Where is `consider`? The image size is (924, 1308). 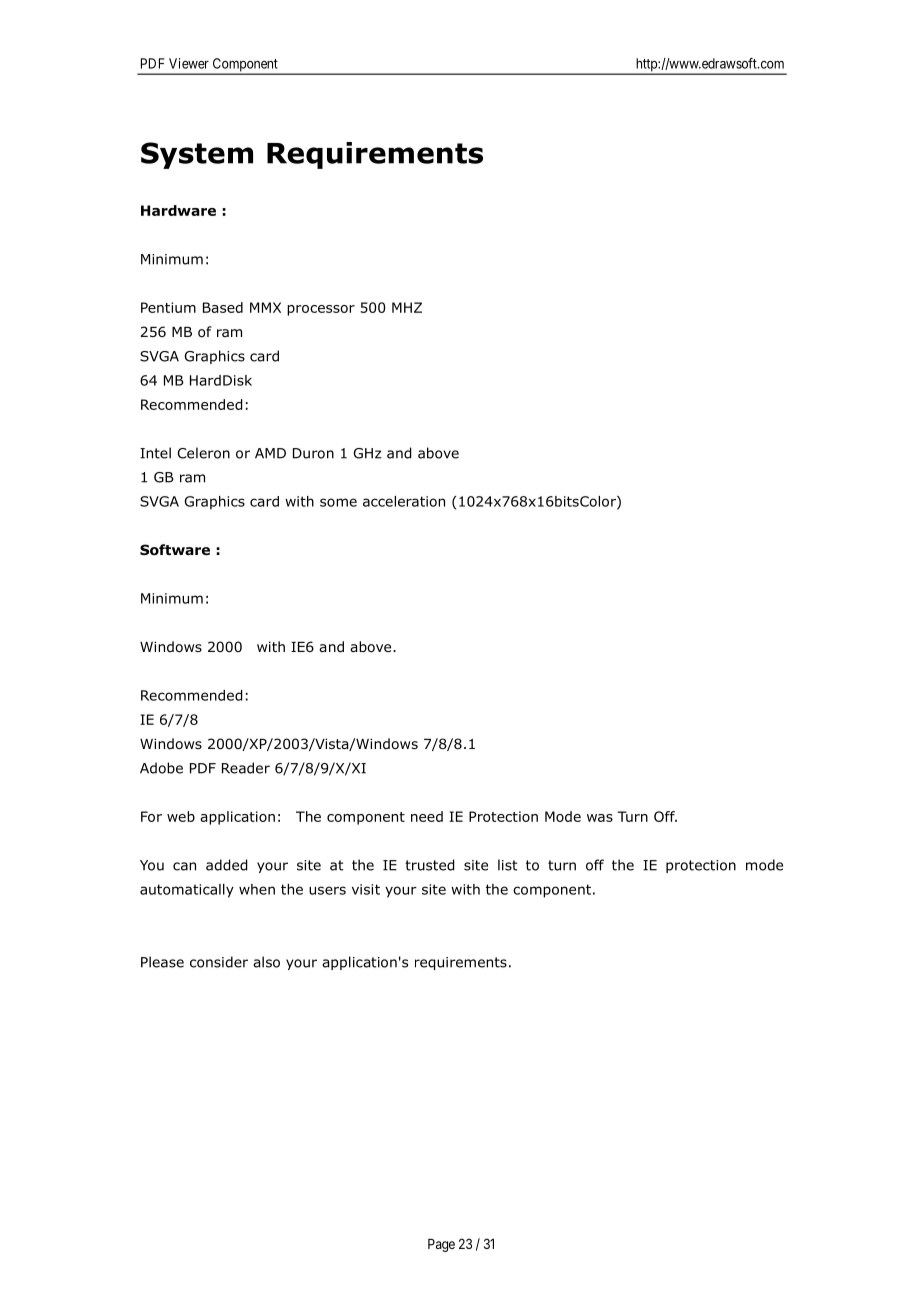 consider is located at coordinates (219, 962).
